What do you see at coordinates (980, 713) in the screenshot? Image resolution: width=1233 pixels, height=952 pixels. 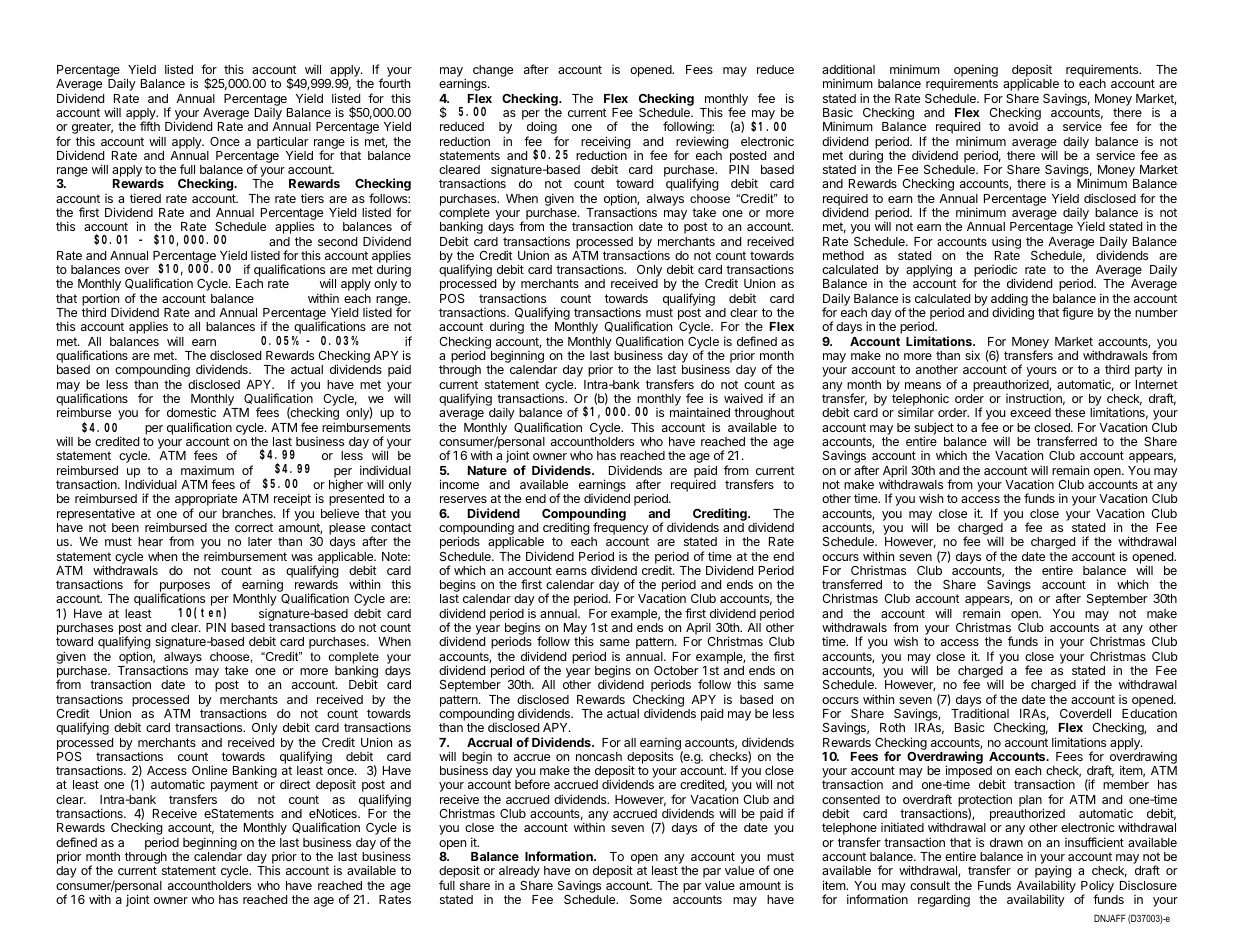 I see `Traditional` at bounding box center [980, 713].
